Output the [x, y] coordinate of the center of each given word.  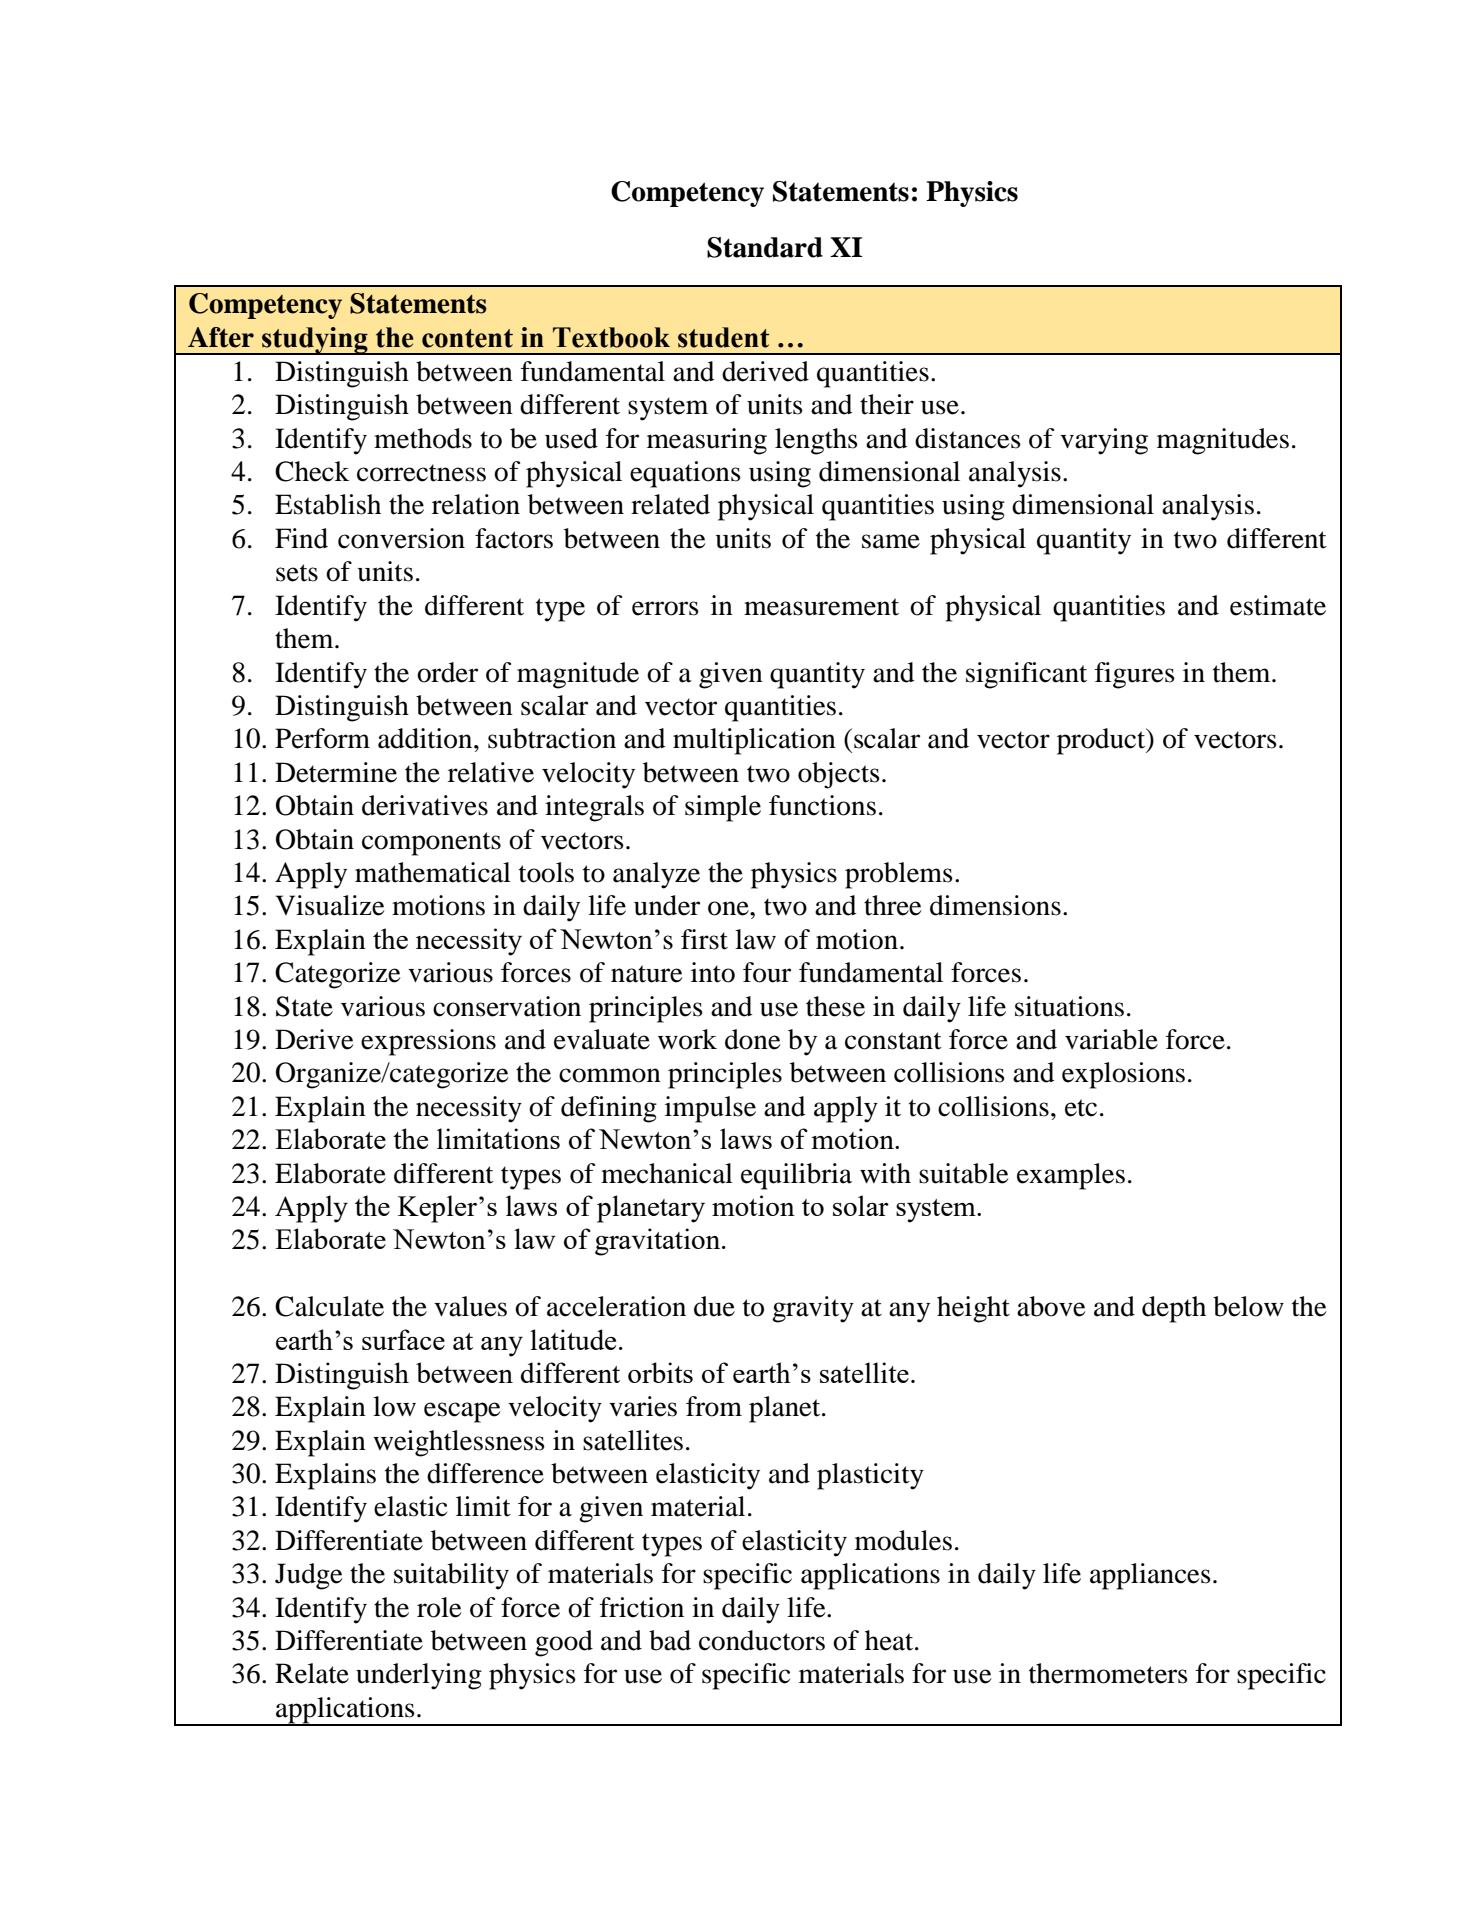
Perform [322, 738]
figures [1135, 675]
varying [1104, 441]
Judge [309, 1576]
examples [1071, 1176]
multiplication [754, 741]
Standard [765, 247]
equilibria [796, 1176]
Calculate [329, 1306]
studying [315, 341]
